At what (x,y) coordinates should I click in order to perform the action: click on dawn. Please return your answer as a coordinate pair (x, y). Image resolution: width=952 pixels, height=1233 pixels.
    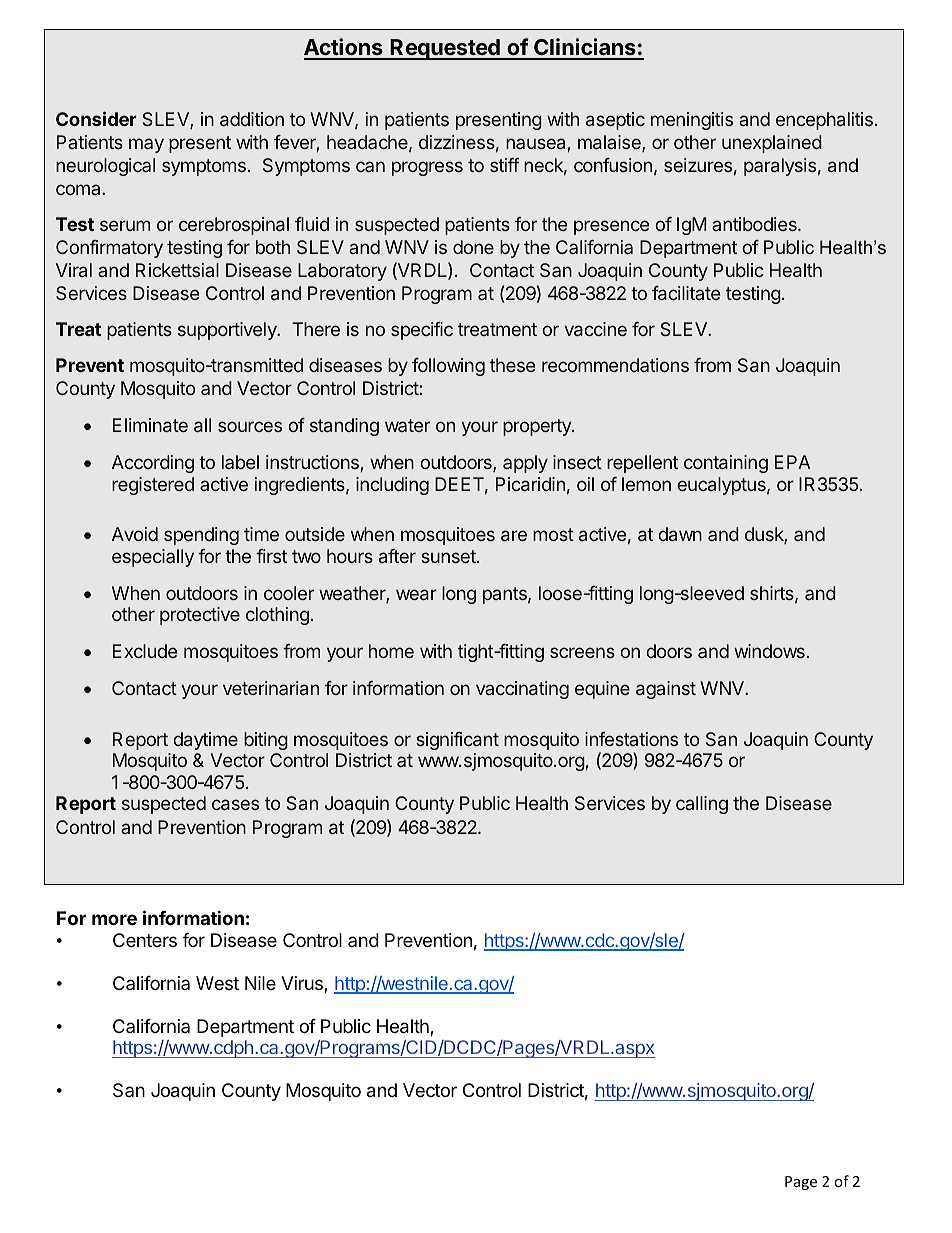
    Looking at the image, I should click on (680, 534).
